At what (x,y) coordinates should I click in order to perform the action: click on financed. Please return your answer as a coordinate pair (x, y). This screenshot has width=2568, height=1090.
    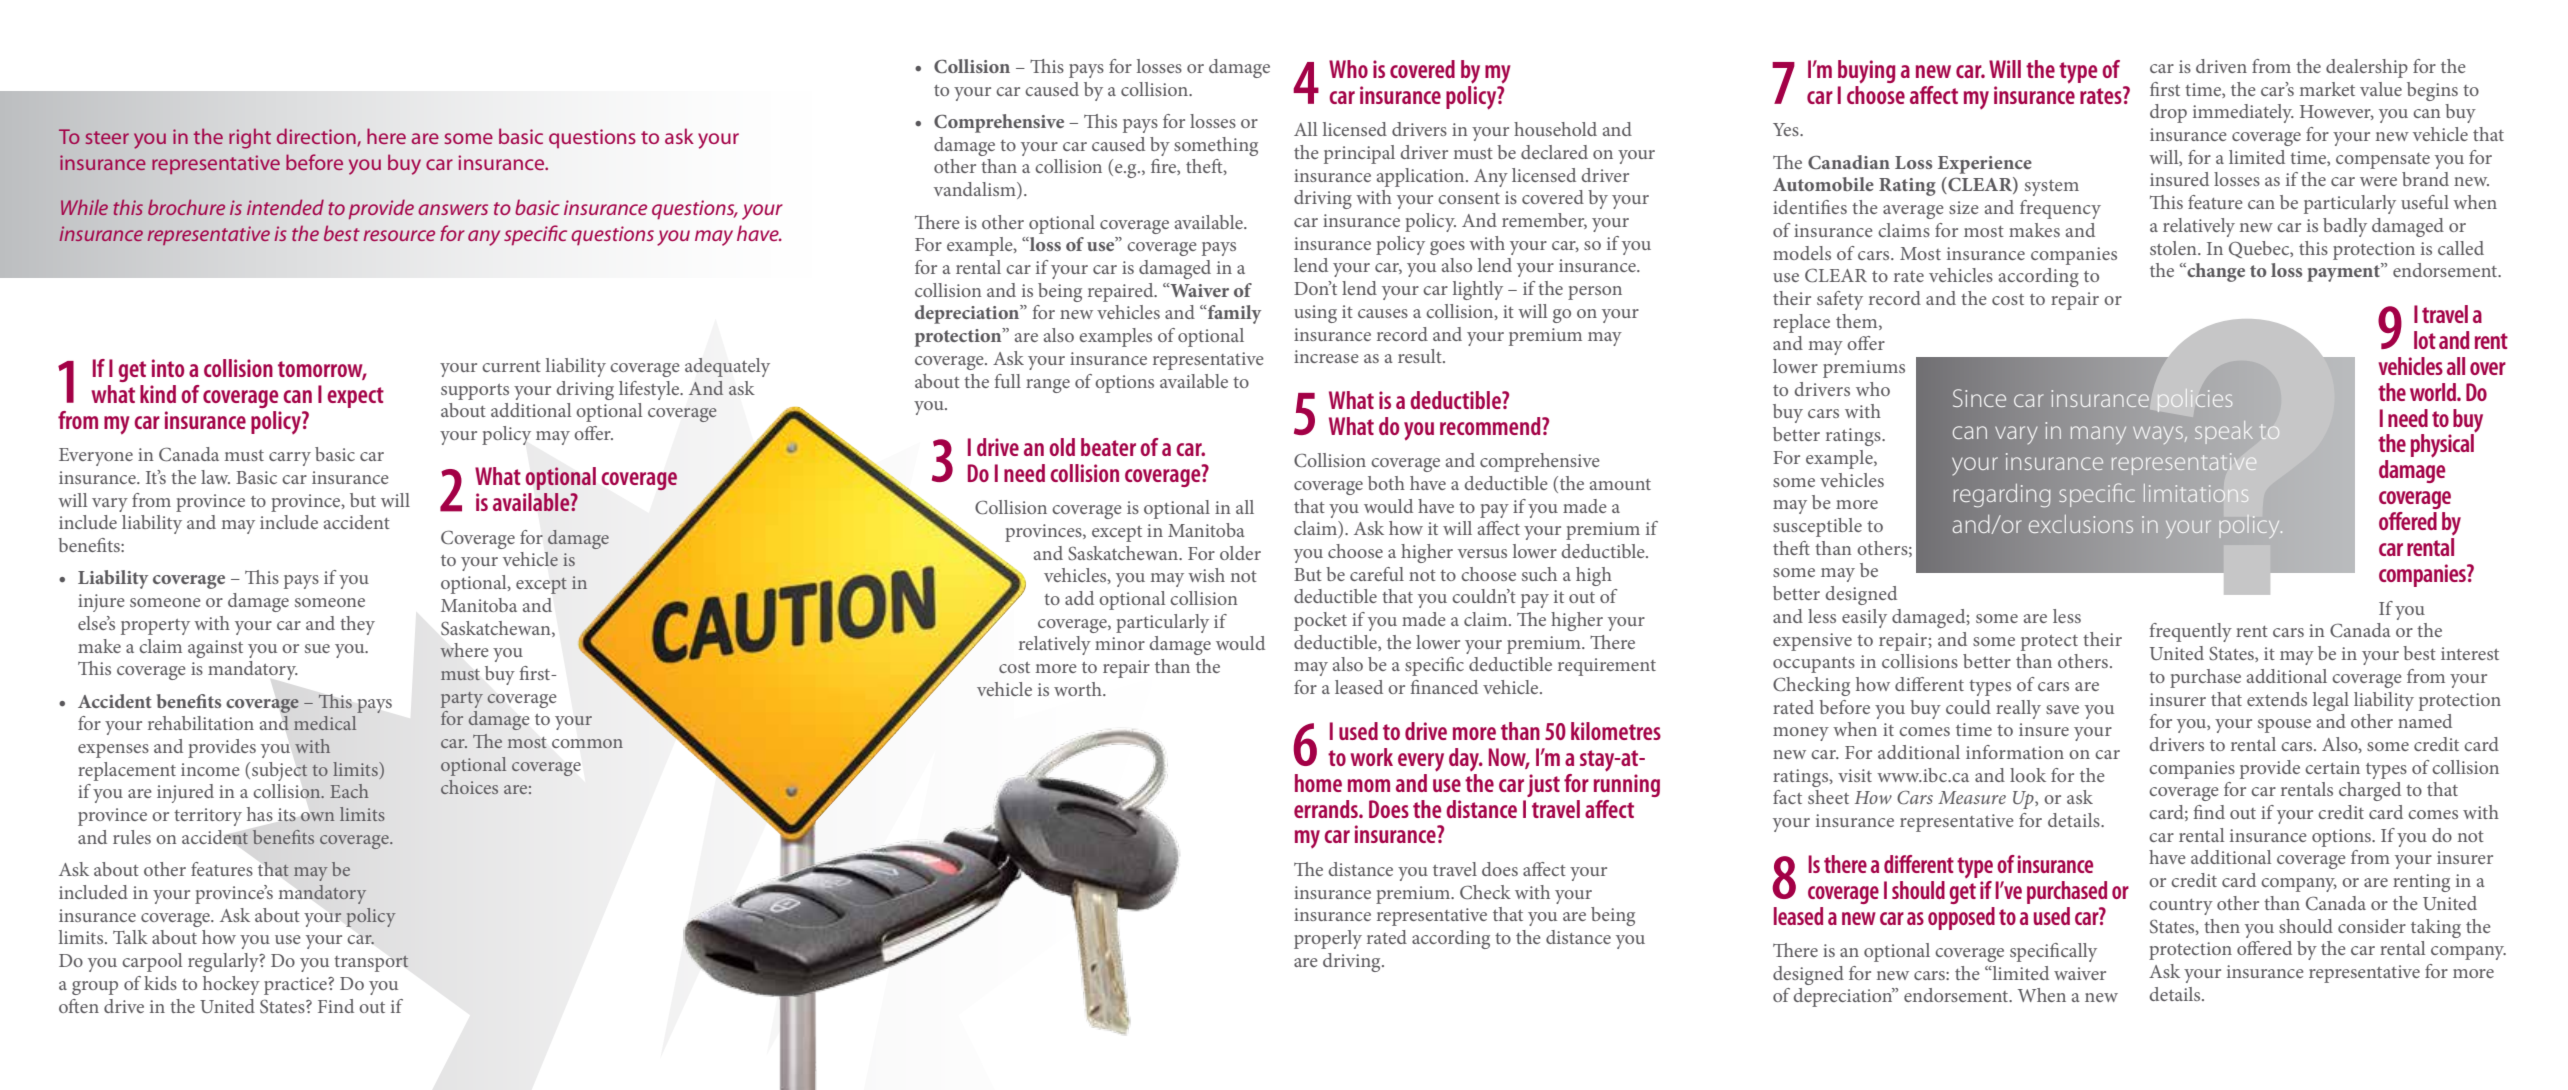
    Looking at the image, I should click on (1444, 687).
